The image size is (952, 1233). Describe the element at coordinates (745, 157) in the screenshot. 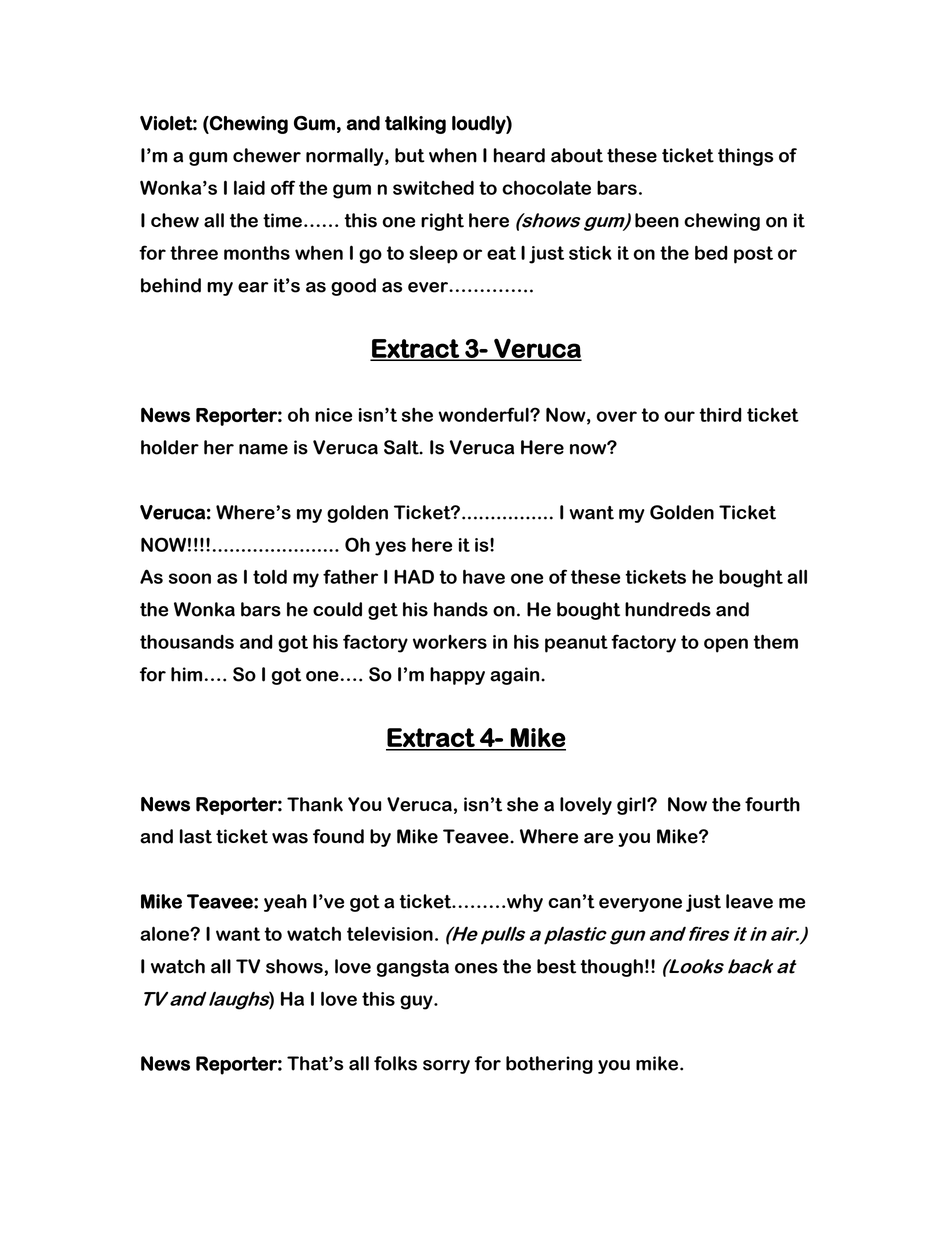

I see `things` at that location.
